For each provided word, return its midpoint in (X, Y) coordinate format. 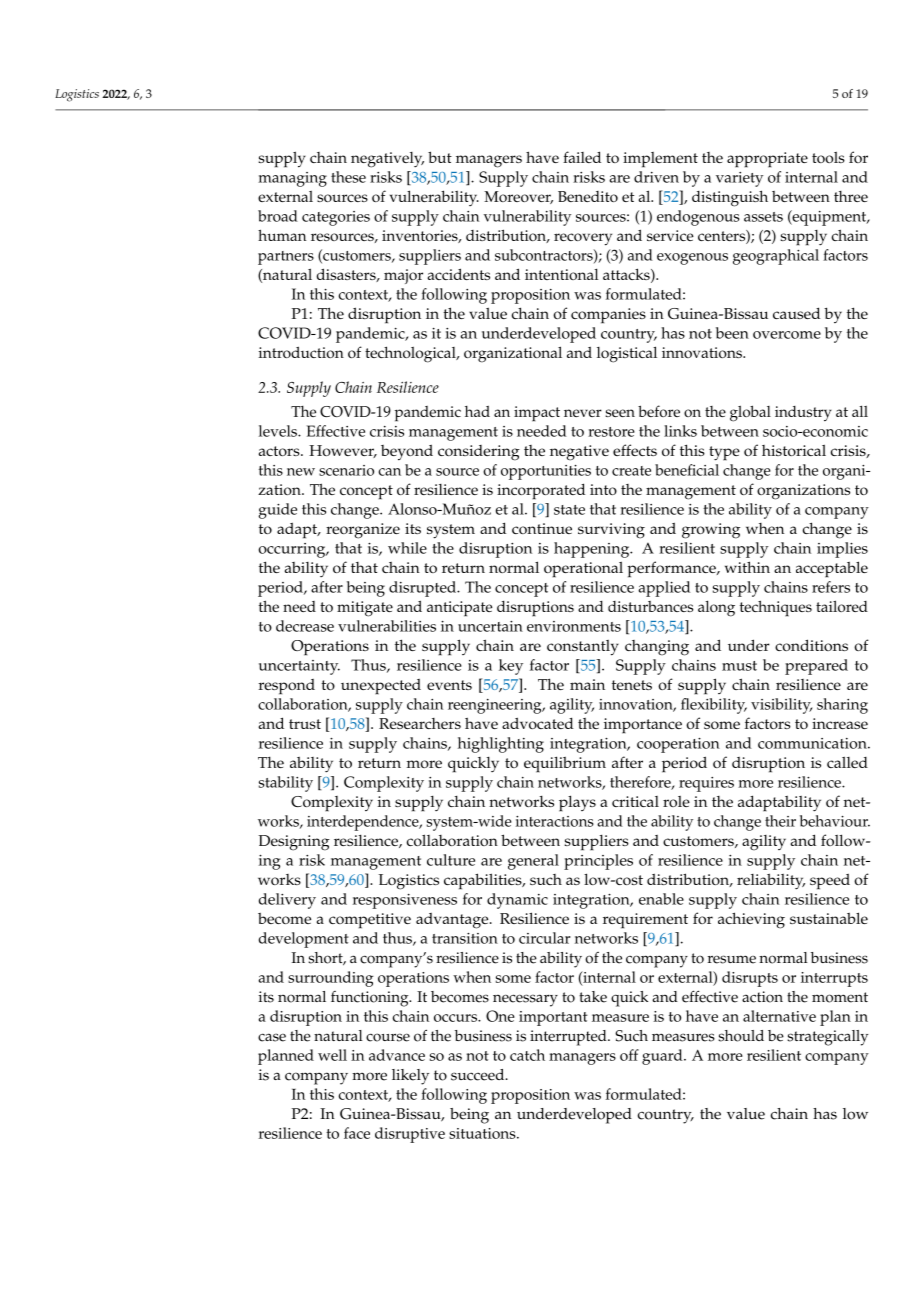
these (348, 177)
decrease (305, 626)
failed (582, 157)
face (357, 1133)
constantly (583, 648)
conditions (811, 645)
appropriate (767, 160)
